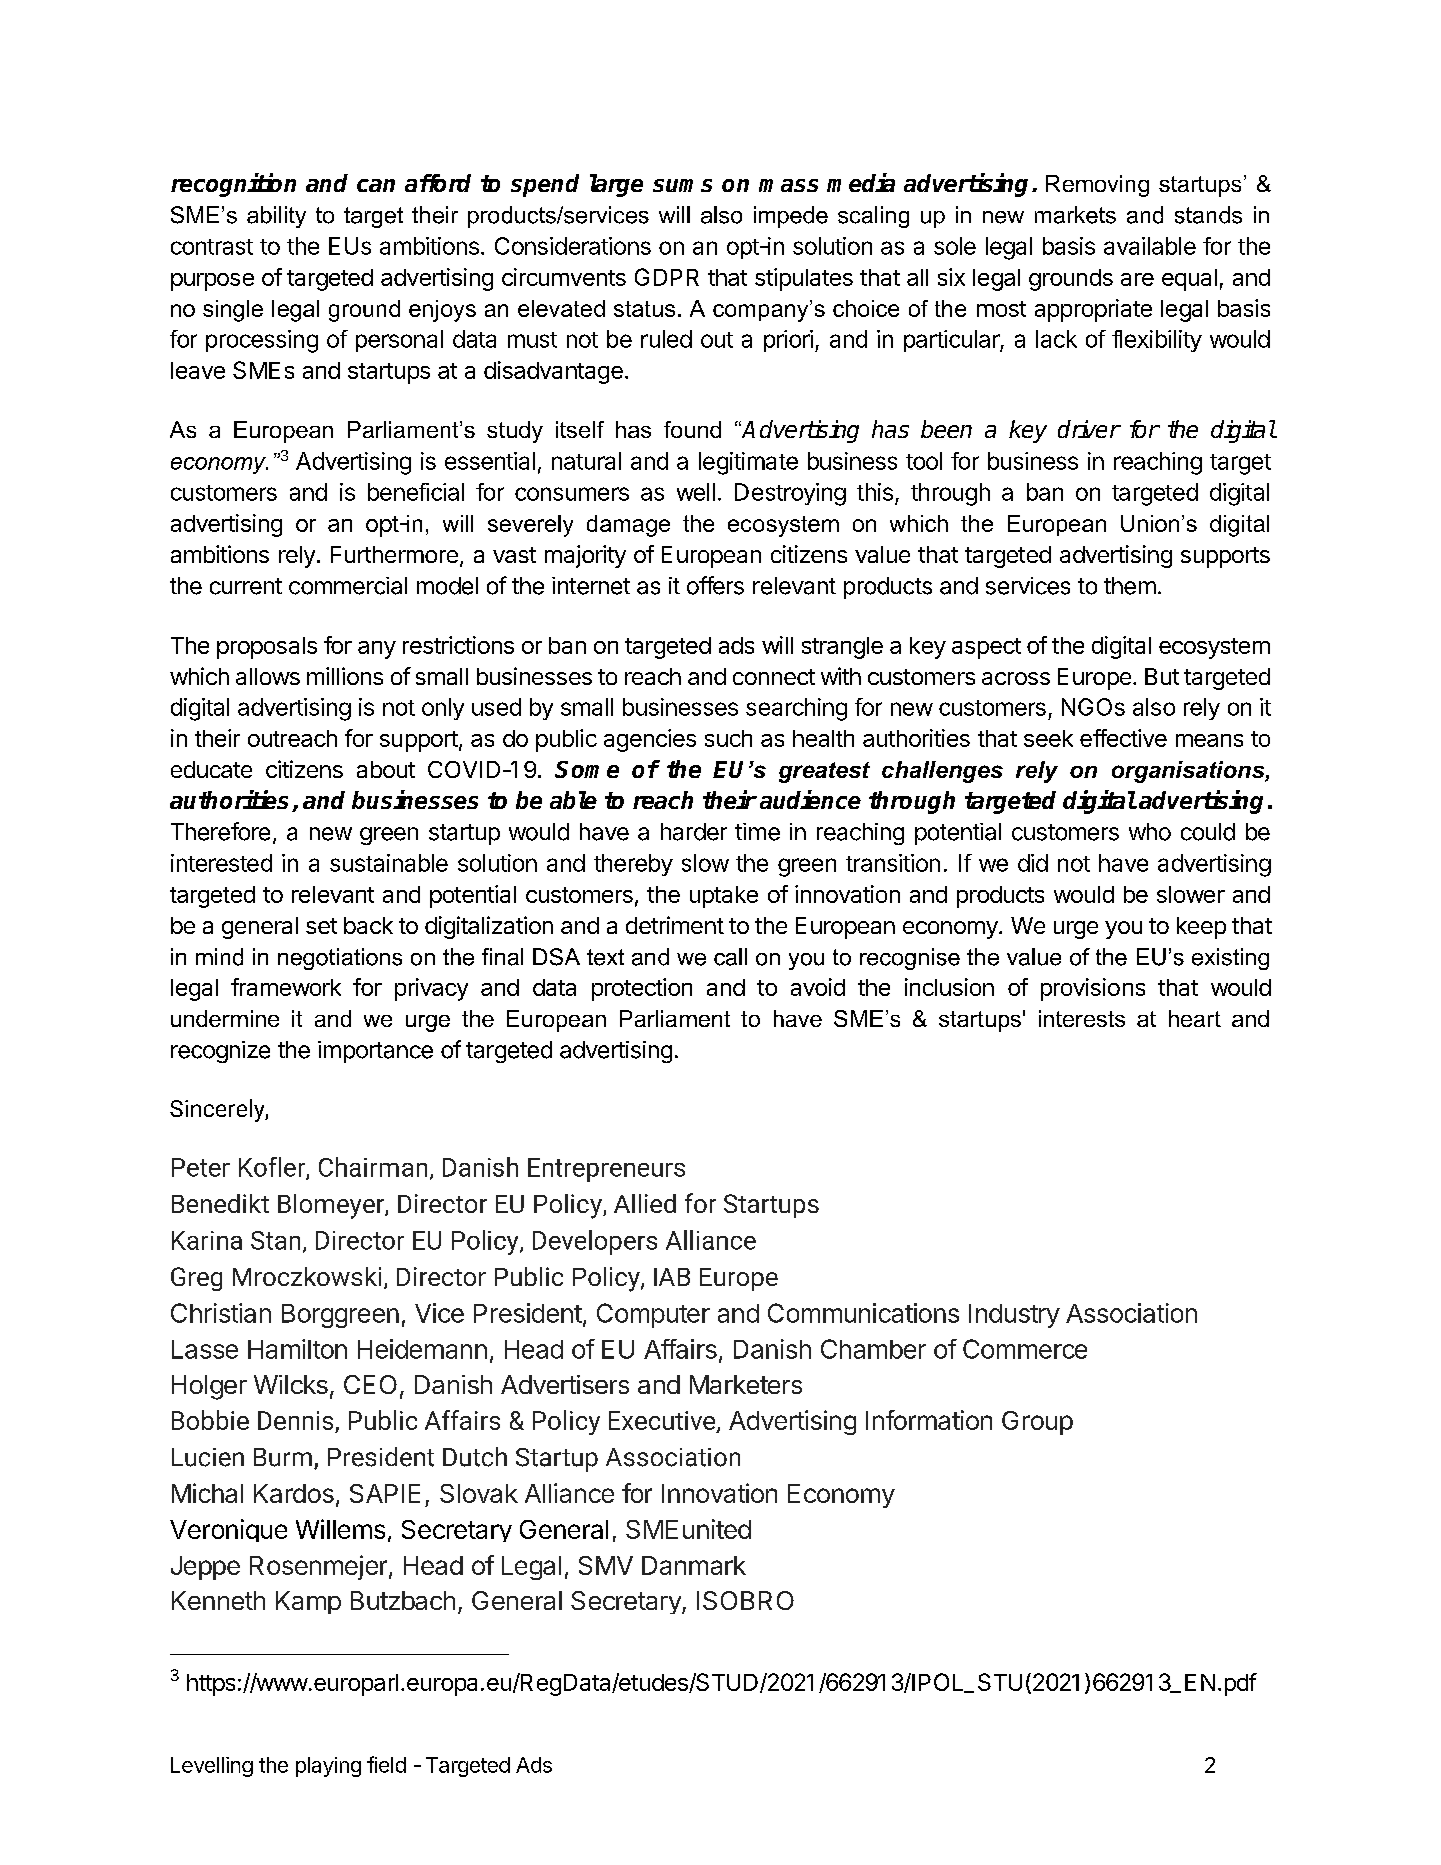 This image has height=1865, width=1441. I want to click on Industry, so click(1014, 1316).
